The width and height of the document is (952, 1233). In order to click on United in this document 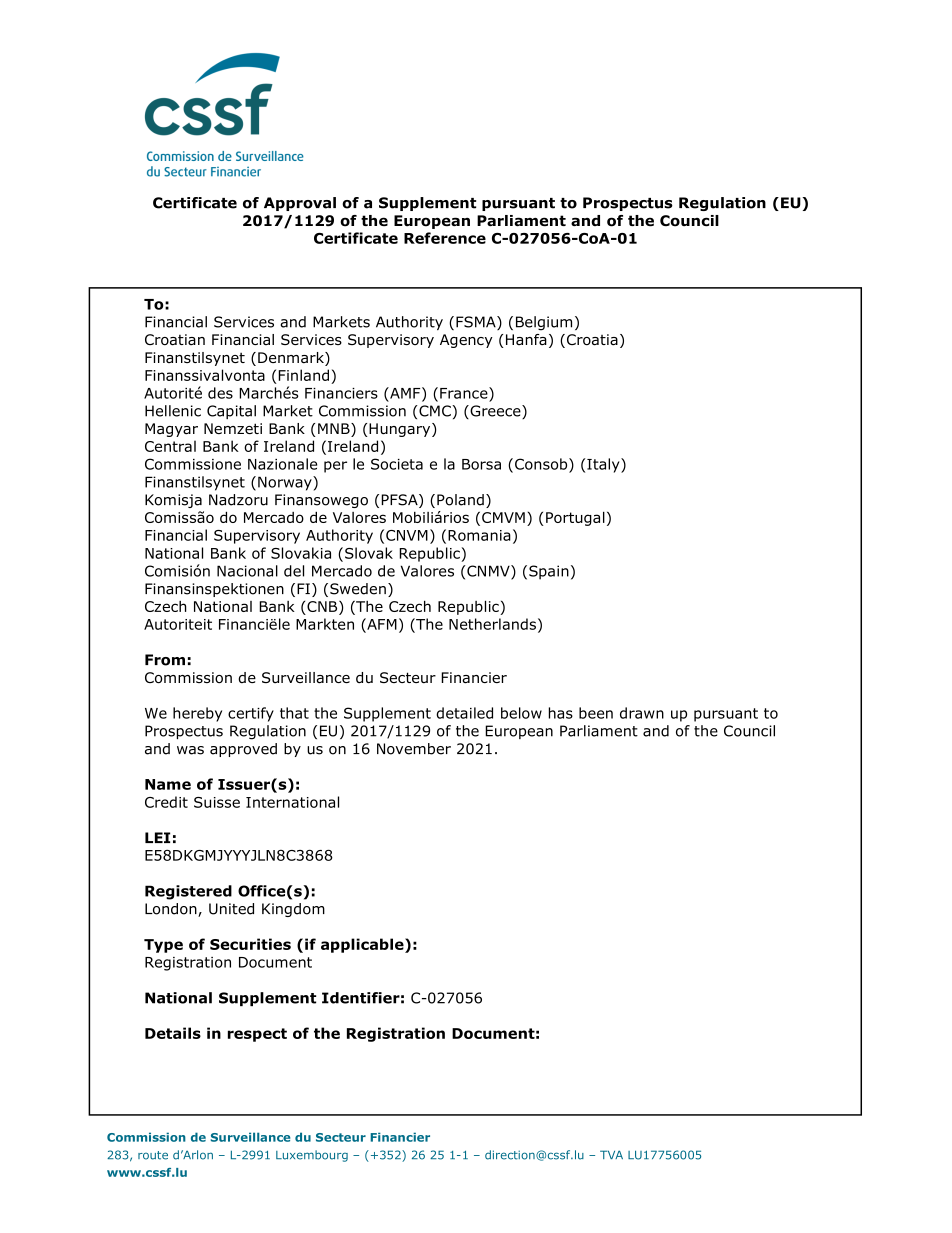, I will do `click(231, 909)`.
